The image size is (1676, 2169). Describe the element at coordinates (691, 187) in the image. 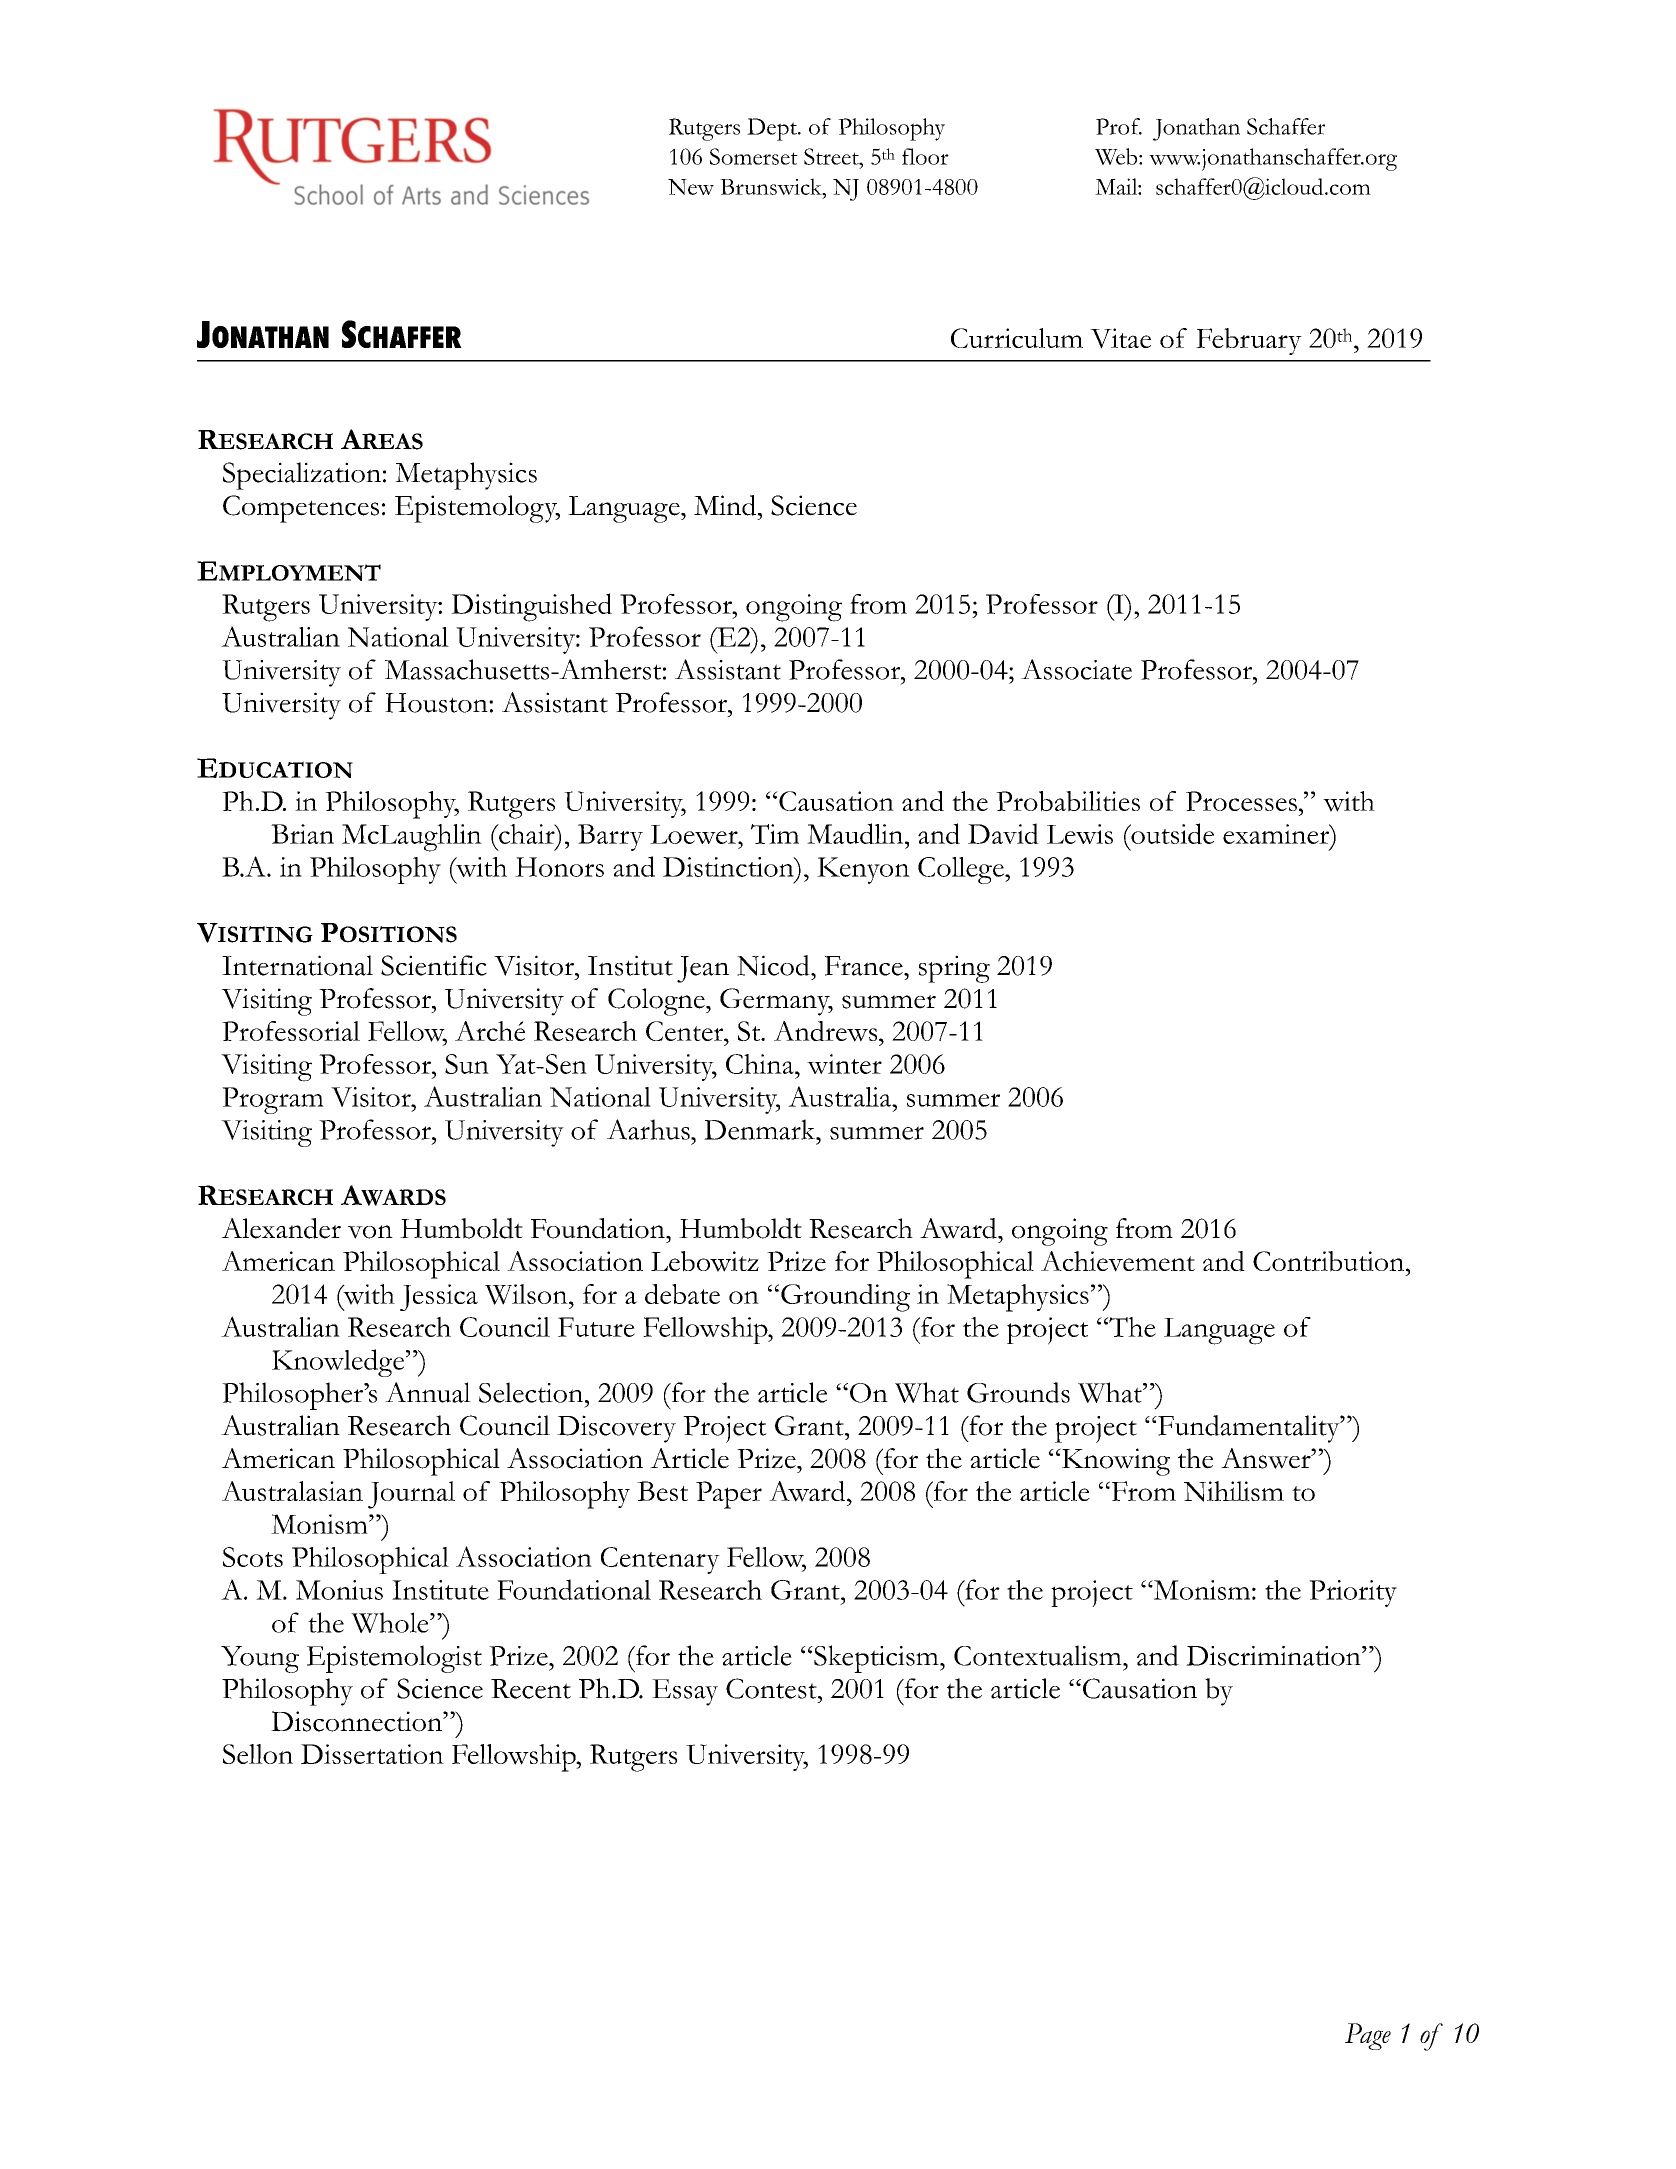

I see `New` at that location.
